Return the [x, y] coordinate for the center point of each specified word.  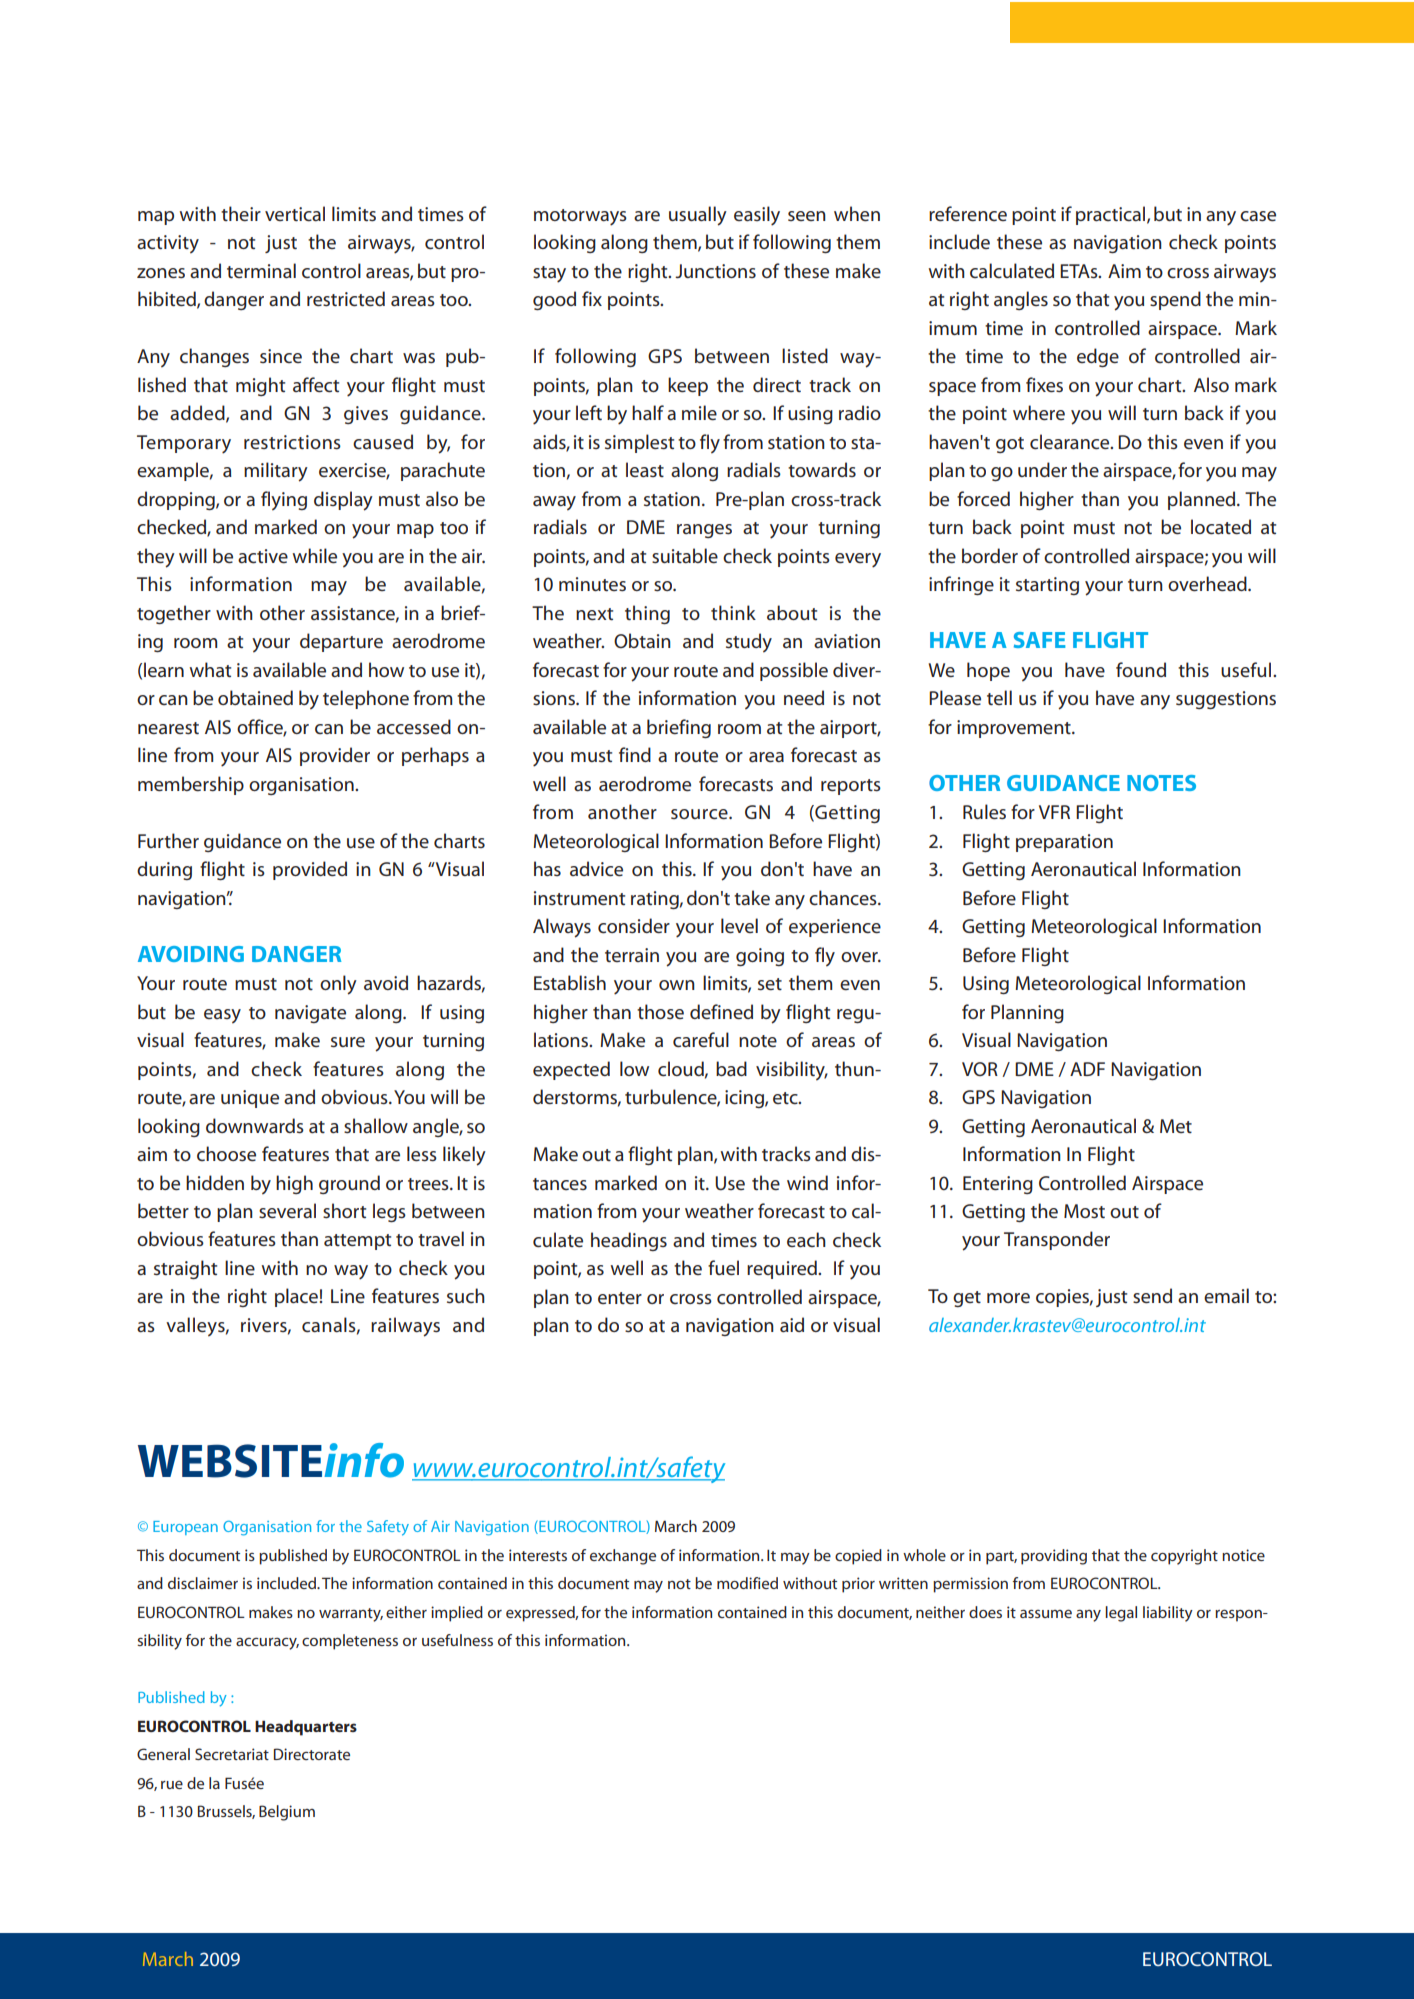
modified [747, 1583]
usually [698, 216]
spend [1175, 300]
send [1152, 1295]
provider [335, 756]
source [700, 814]
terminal [261, 270]
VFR [1054, 812]
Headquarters [306, 1728]
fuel [723, 1267]
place [296, 1297]
